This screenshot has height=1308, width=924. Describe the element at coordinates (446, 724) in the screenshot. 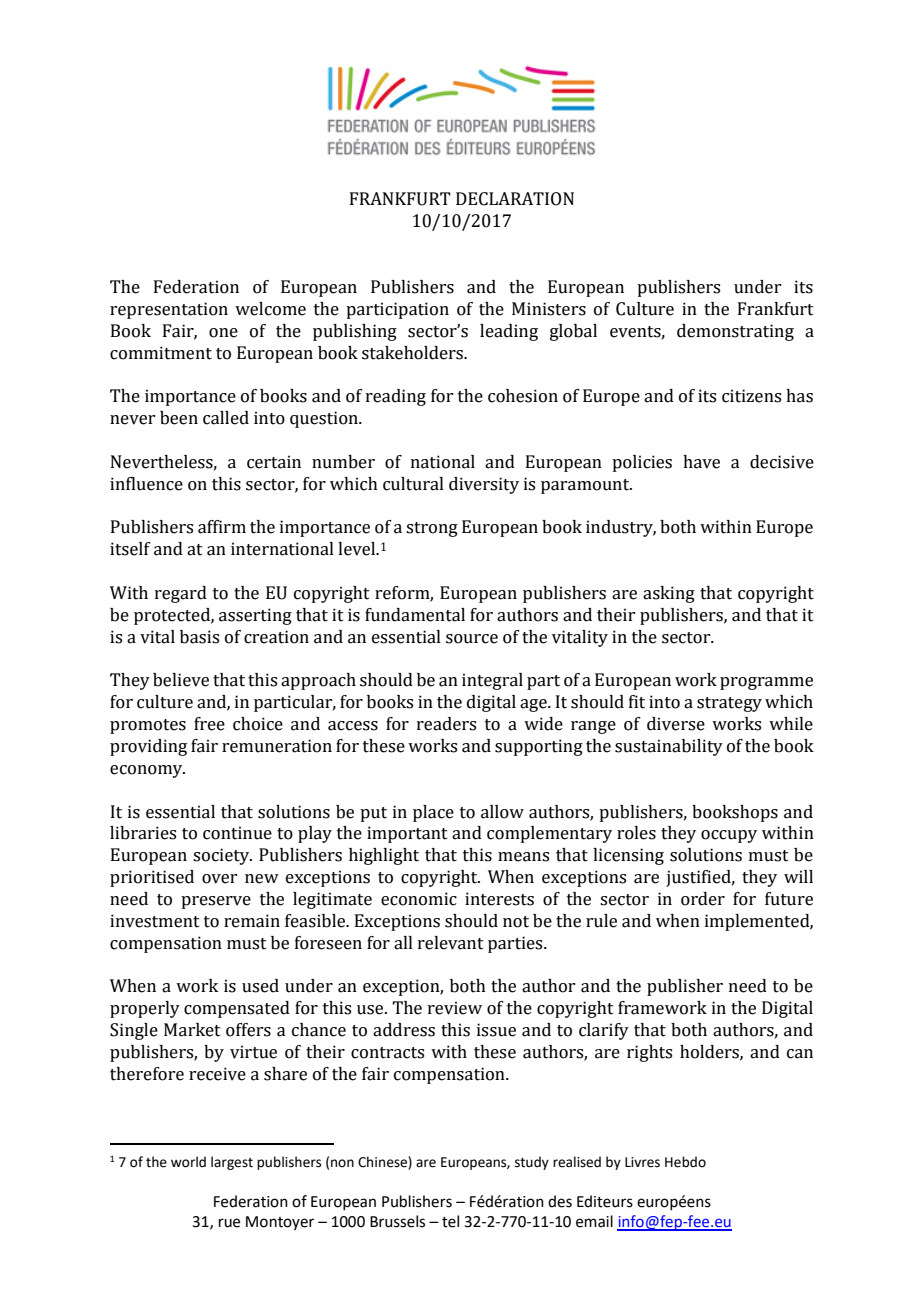

I see `readers` at that location.
